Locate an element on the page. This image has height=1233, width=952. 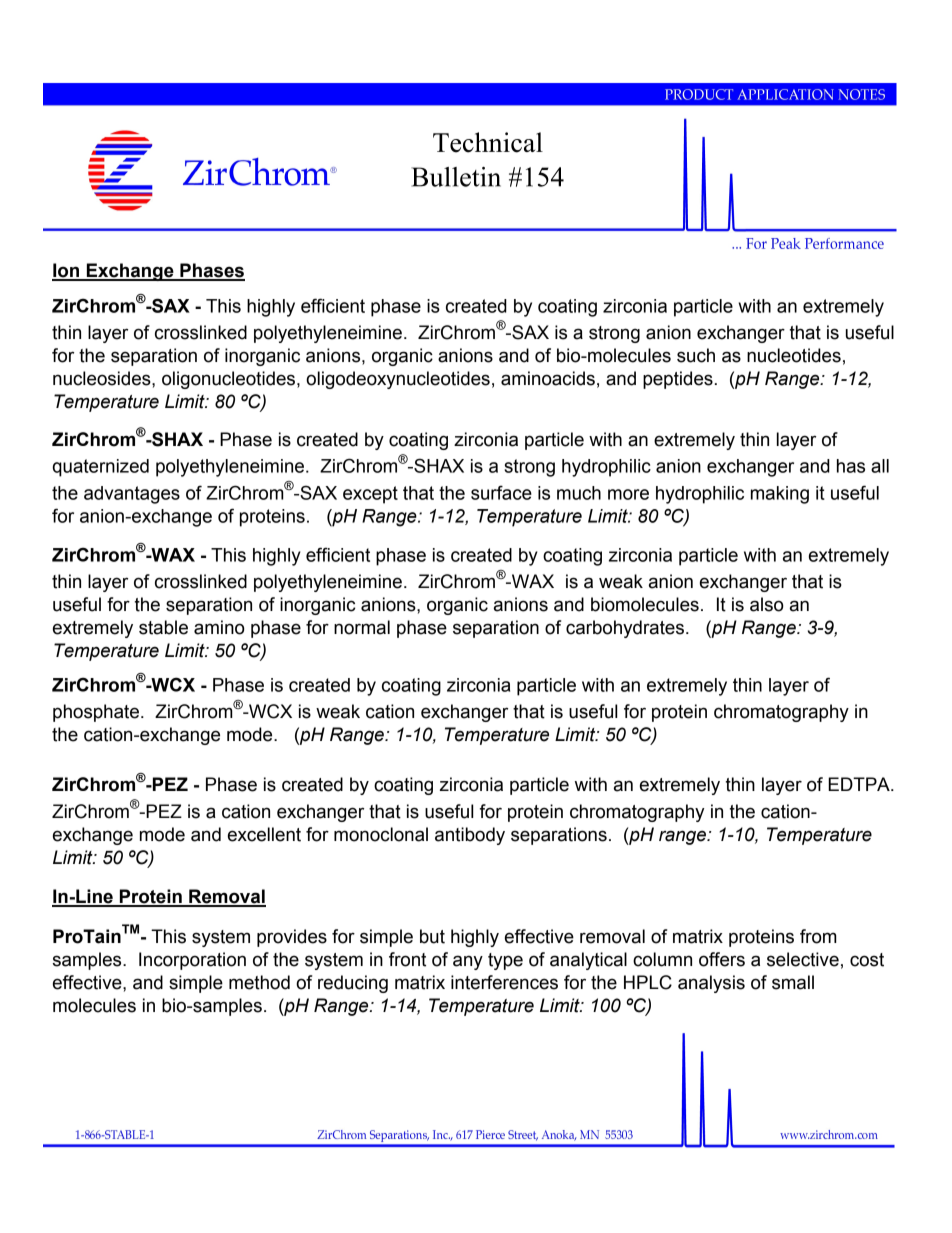
Technical is located at coordinates (488, 142).
